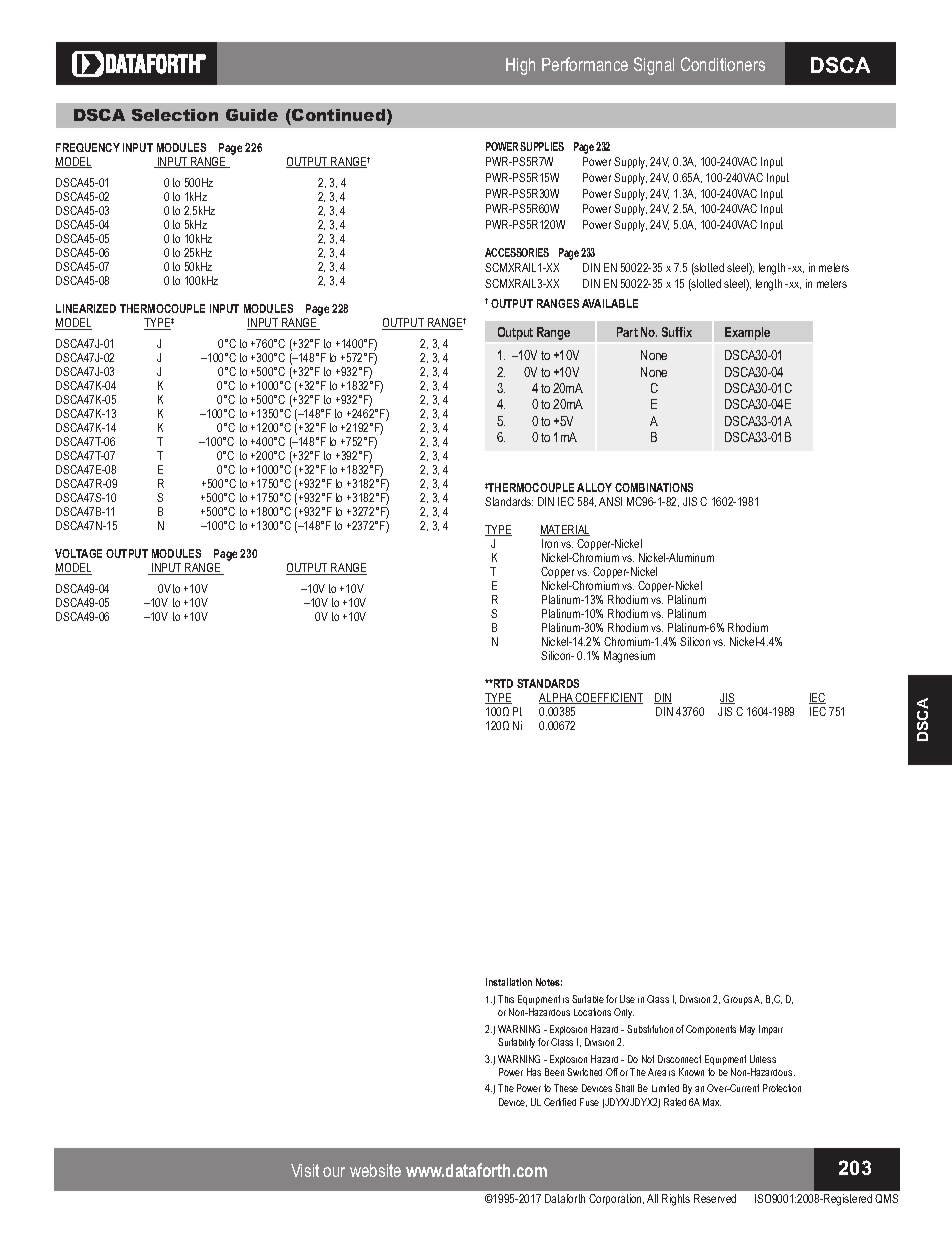 Image resolution: width=952 pixels, height=1233 pixels. What do you see at coordinates (175, 115) in the screenshot?
I see `Selection` at bounding box center [175, 115].
